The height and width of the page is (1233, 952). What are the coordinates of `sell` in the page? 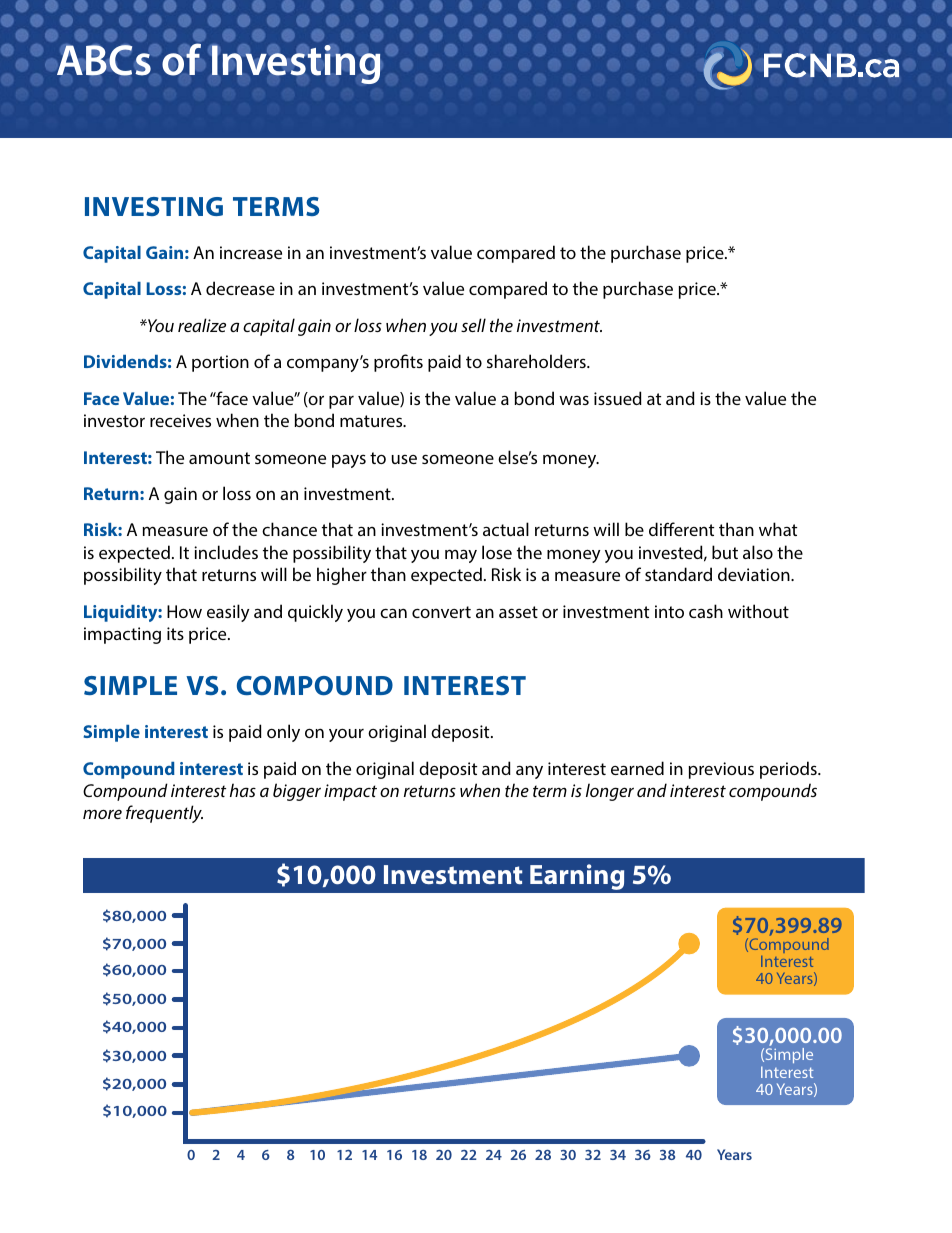 It's located at (473, 325).
